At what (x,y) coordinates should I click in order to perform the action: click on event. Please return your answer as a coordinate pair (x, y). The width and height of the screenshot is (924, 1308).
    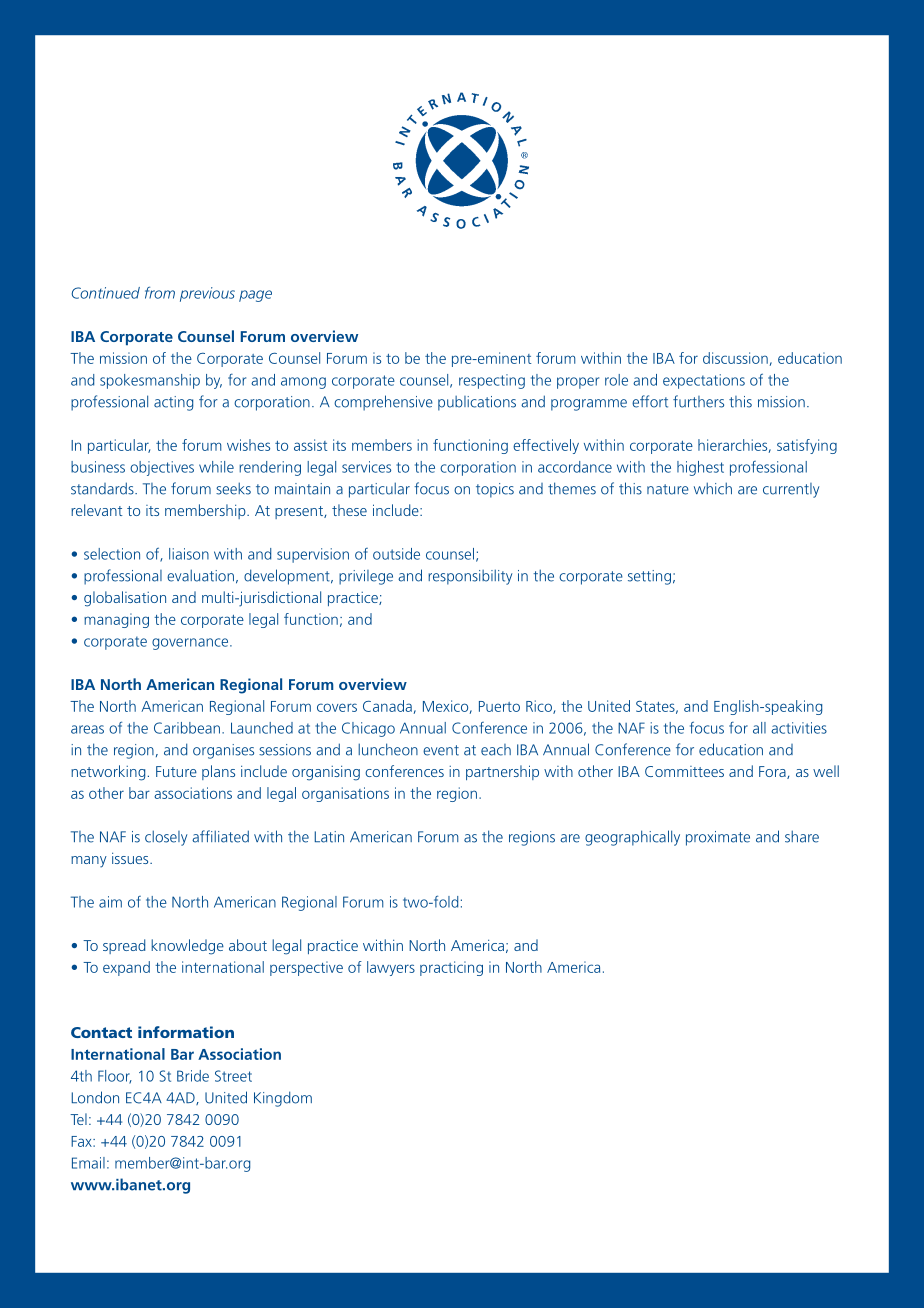
    Looking at the image, I should click on (441, 750).
